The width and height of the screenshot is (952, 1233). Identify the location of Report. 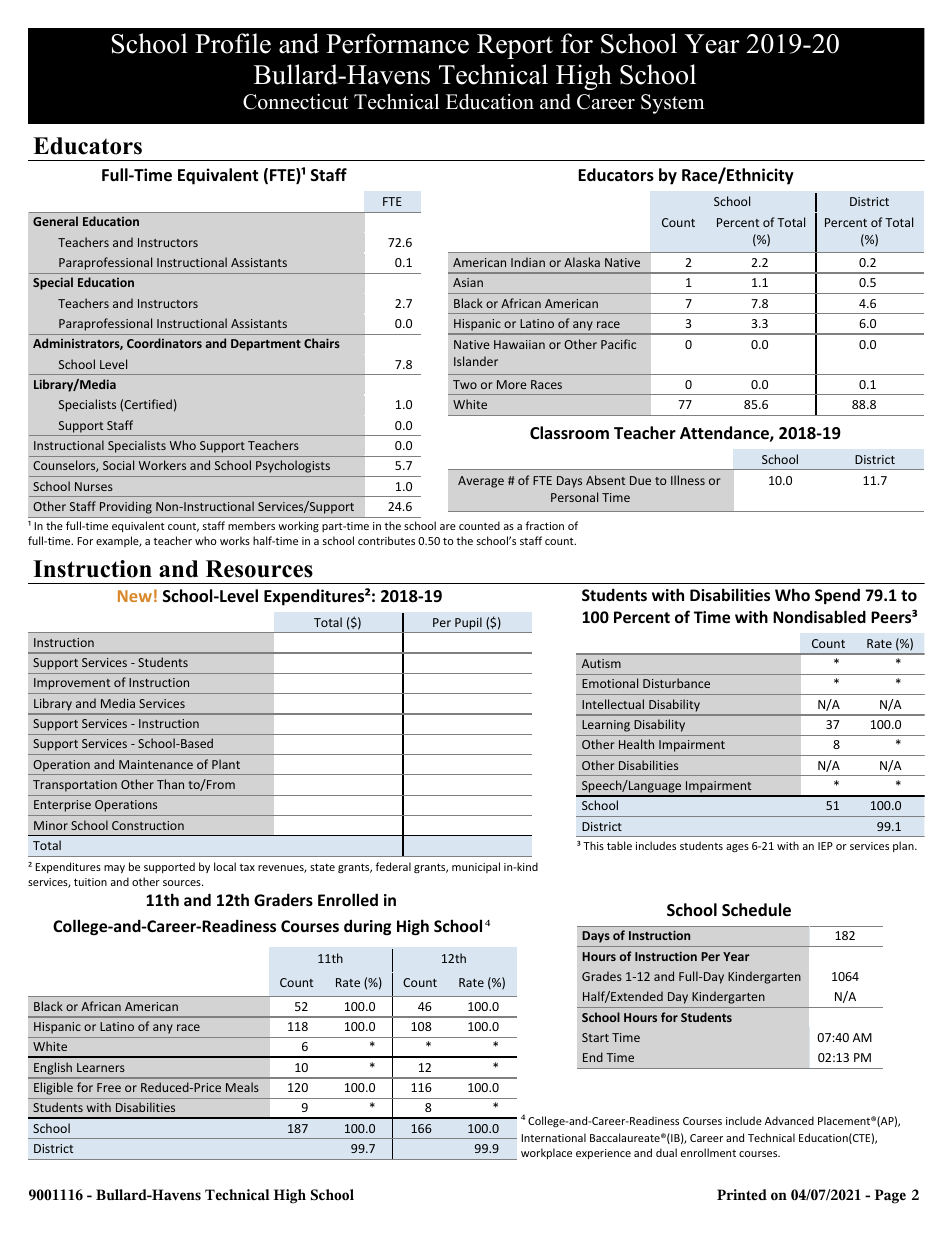
(515, 46).
